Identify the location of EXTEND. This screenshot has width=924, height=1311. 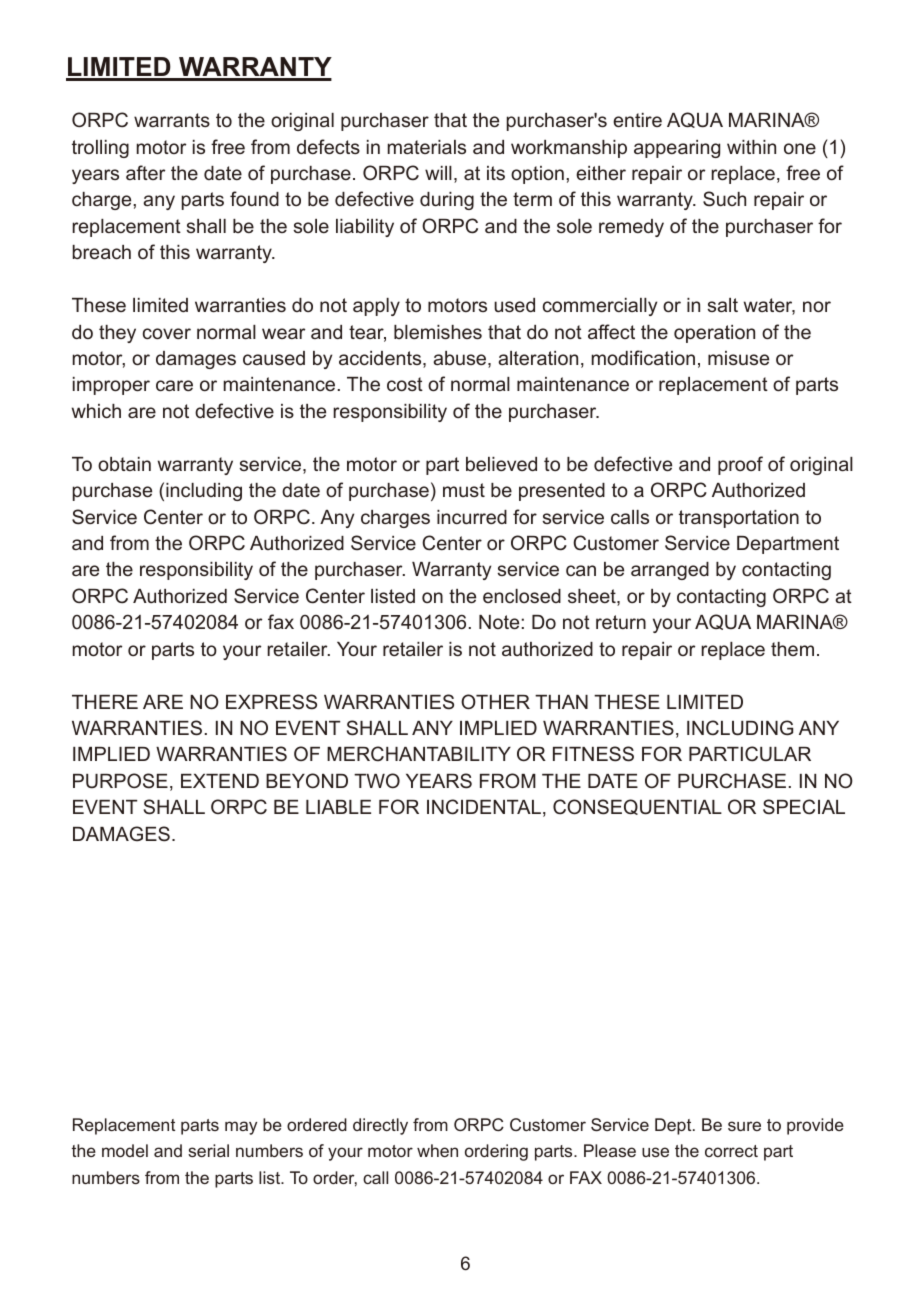
(220, 781).
